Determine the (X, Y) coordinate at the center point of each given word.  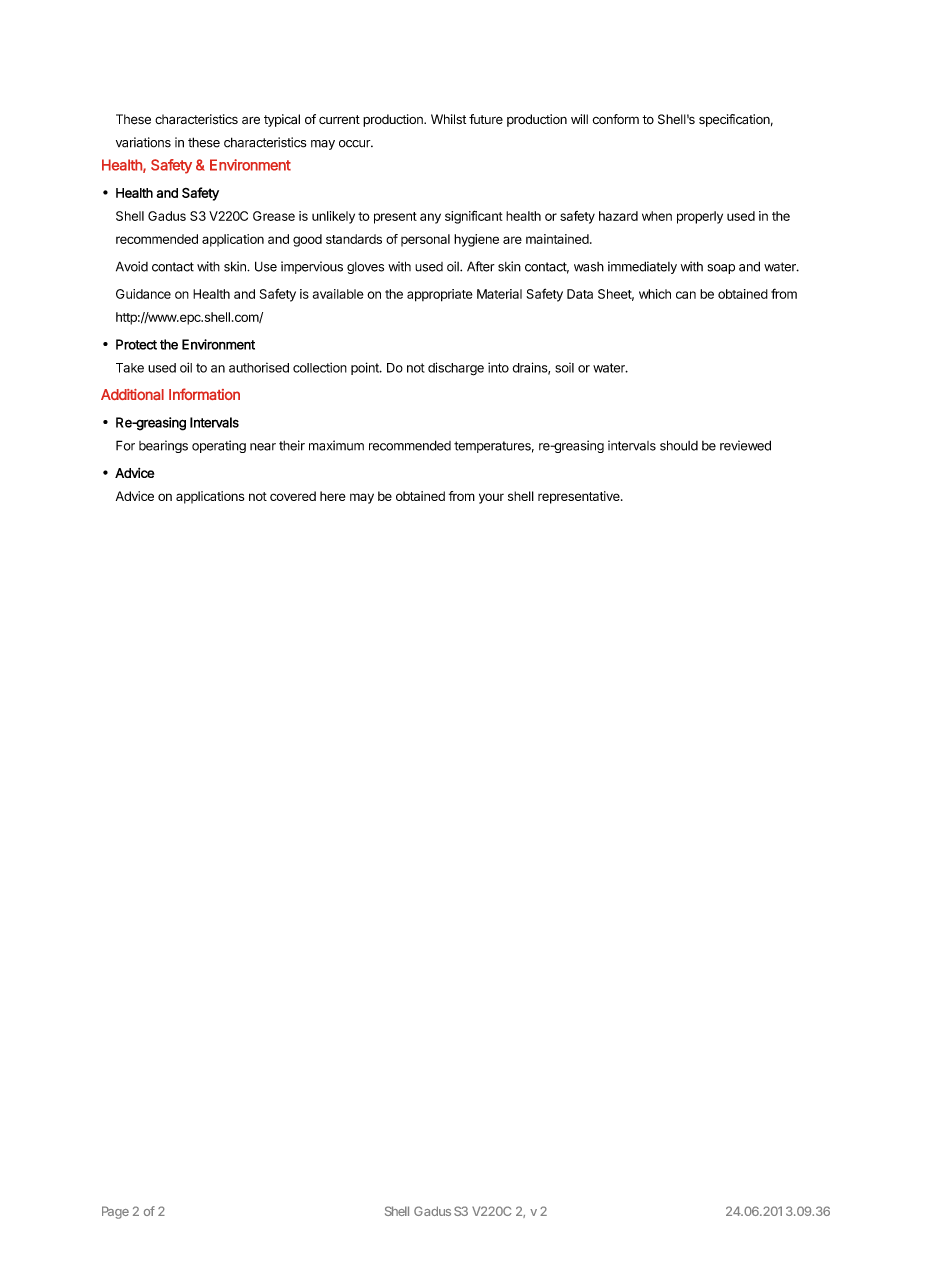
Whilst (448, 119)
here (333, 496)
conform (615, 119)
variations (143, 142)
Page (115, 1212)
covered (293, 496)
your (491, 498)
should (679, 445)
